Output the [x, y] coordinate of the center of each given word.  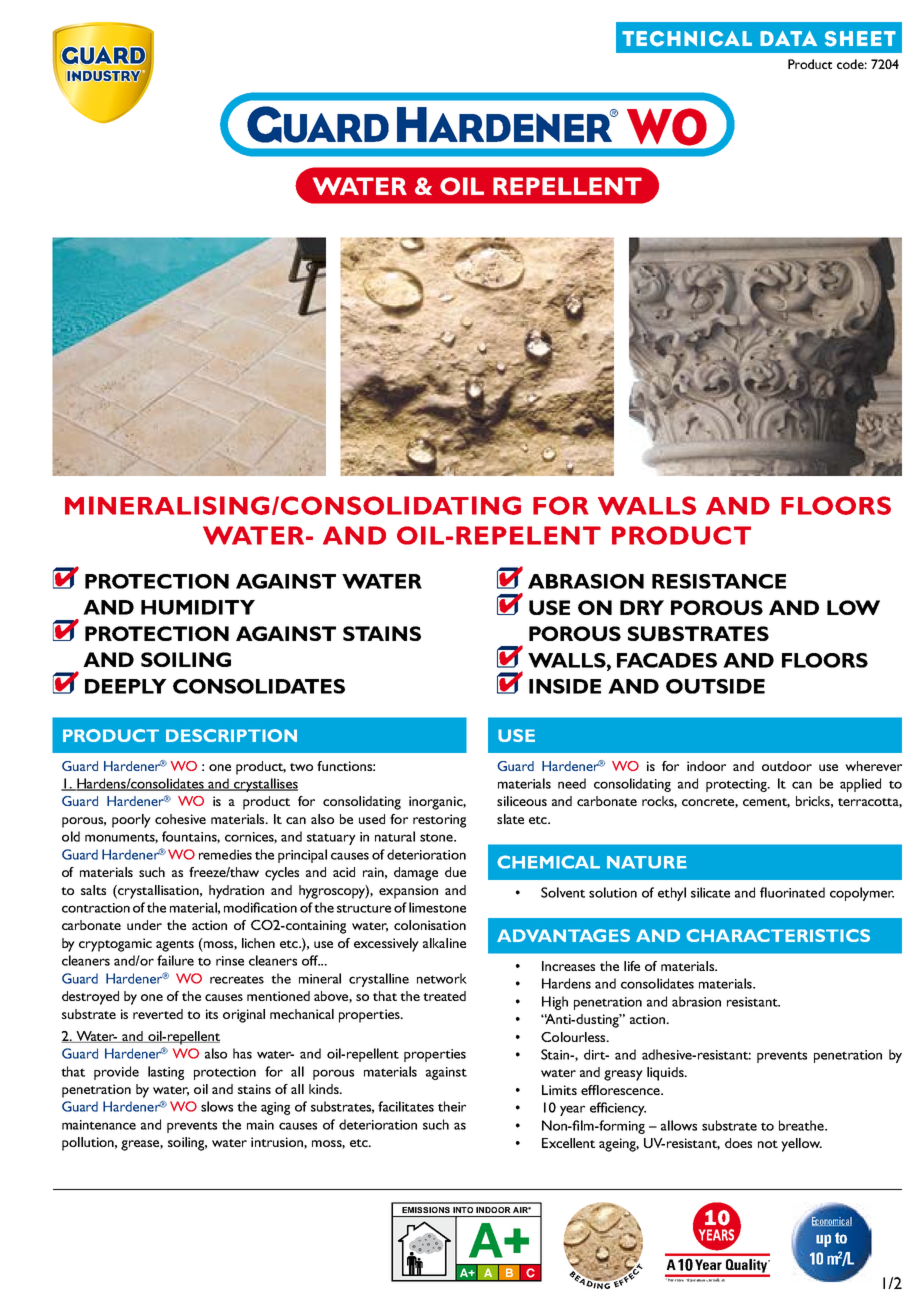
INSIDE [565, 686]
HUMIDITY [198, 607]
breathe [802, 1125]
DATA [788, 38]
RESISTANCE [719, 581]
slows [217, 1106]
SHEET [860, 39]
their [452, 1106]
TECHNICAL [687, 39]
